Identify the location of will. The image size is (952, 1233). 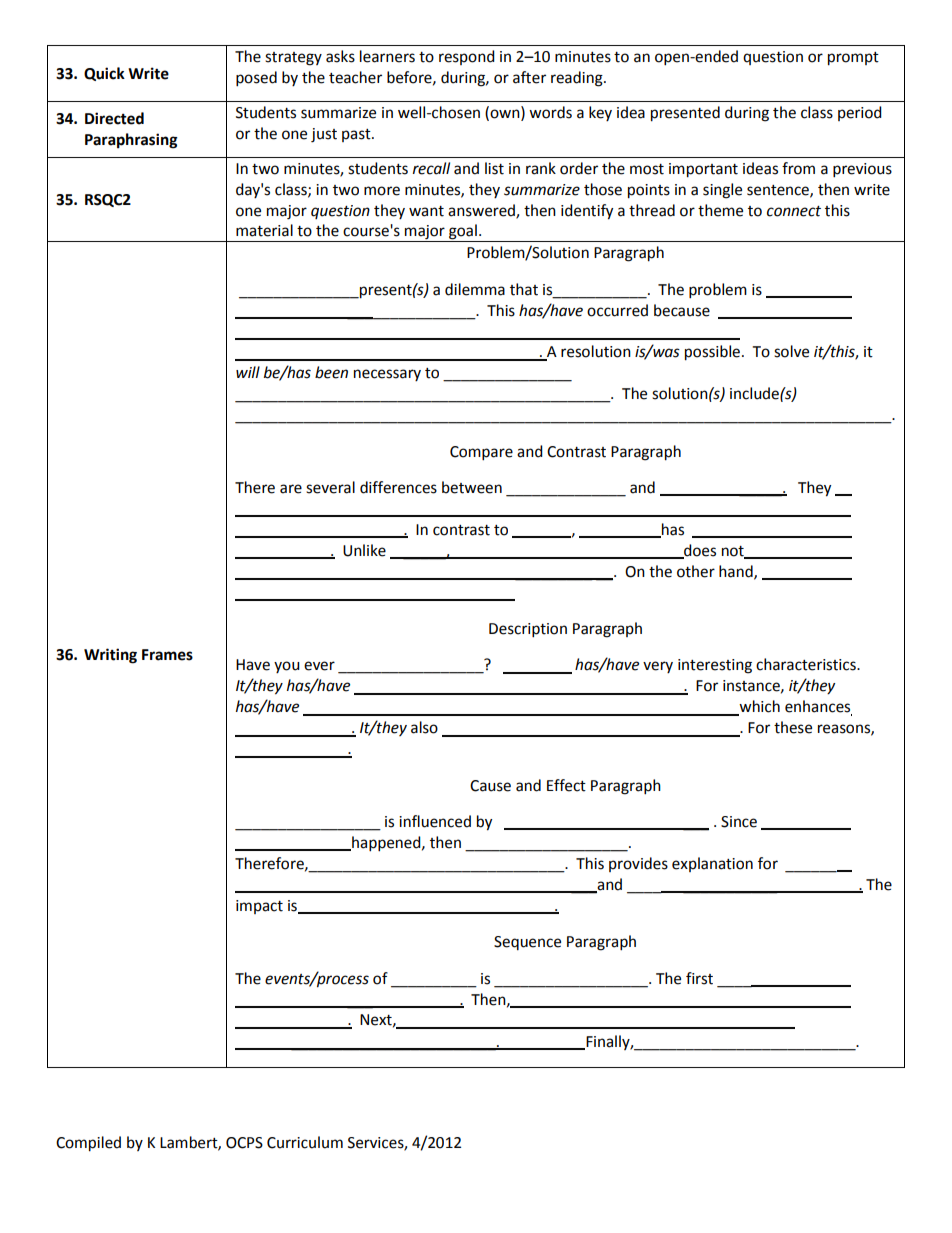
(248, 372).
